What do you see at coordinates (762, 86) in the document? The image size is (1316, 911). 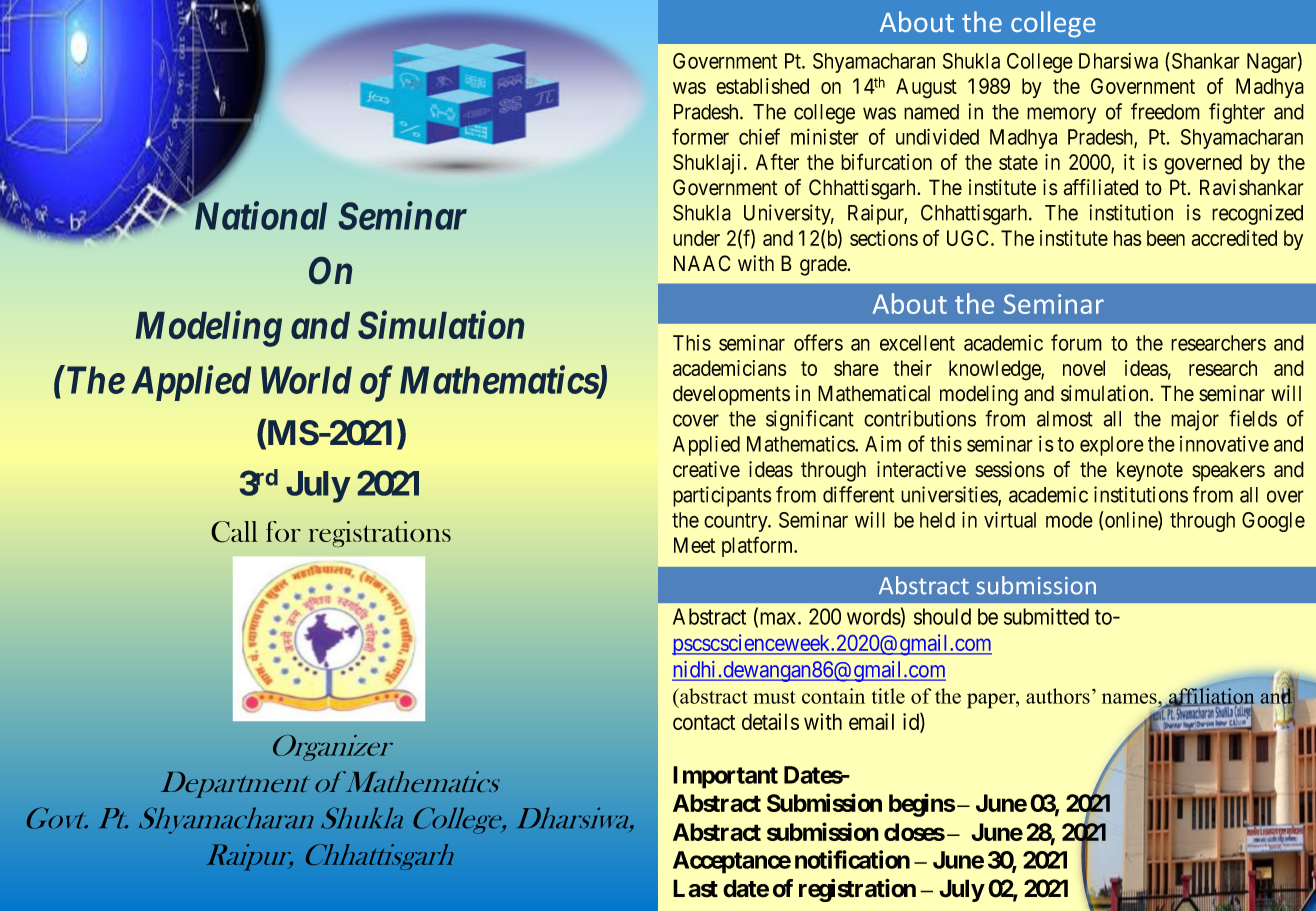 I see `established` at bounding box center [762, 86].
